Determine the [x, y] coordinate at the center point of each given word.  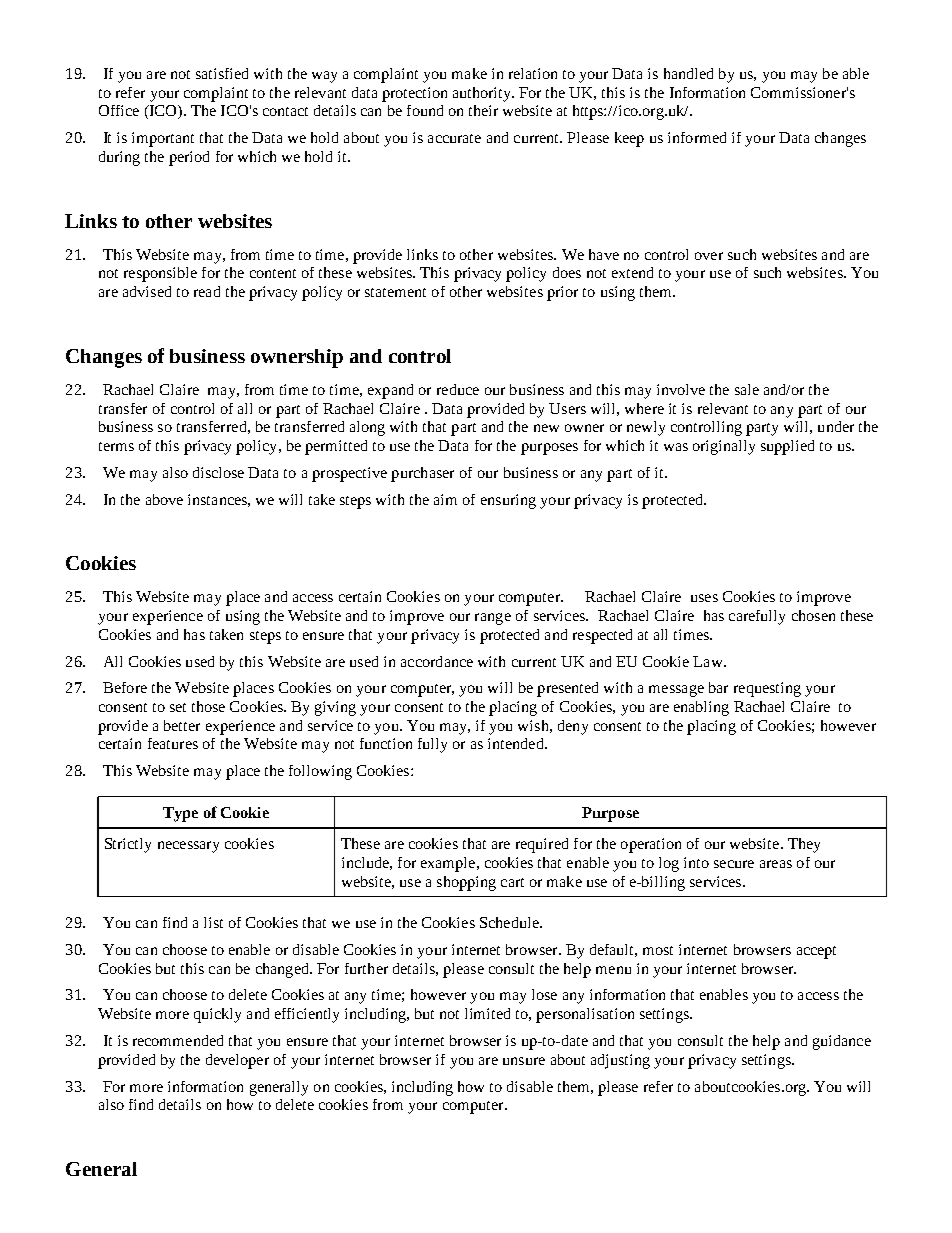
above [164, 499]
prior [562, 293]
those [208, 706]
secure [734, 864]
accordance [437, 661]
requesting [767, 689]
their [483, 110]
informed [697, 137]
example [449, 864]
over [709, 256]
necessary [188, 847]
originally [724, 447]
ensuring [508, 501]
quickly [217, 1015]
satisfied [222, 73]
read [207, 291]
